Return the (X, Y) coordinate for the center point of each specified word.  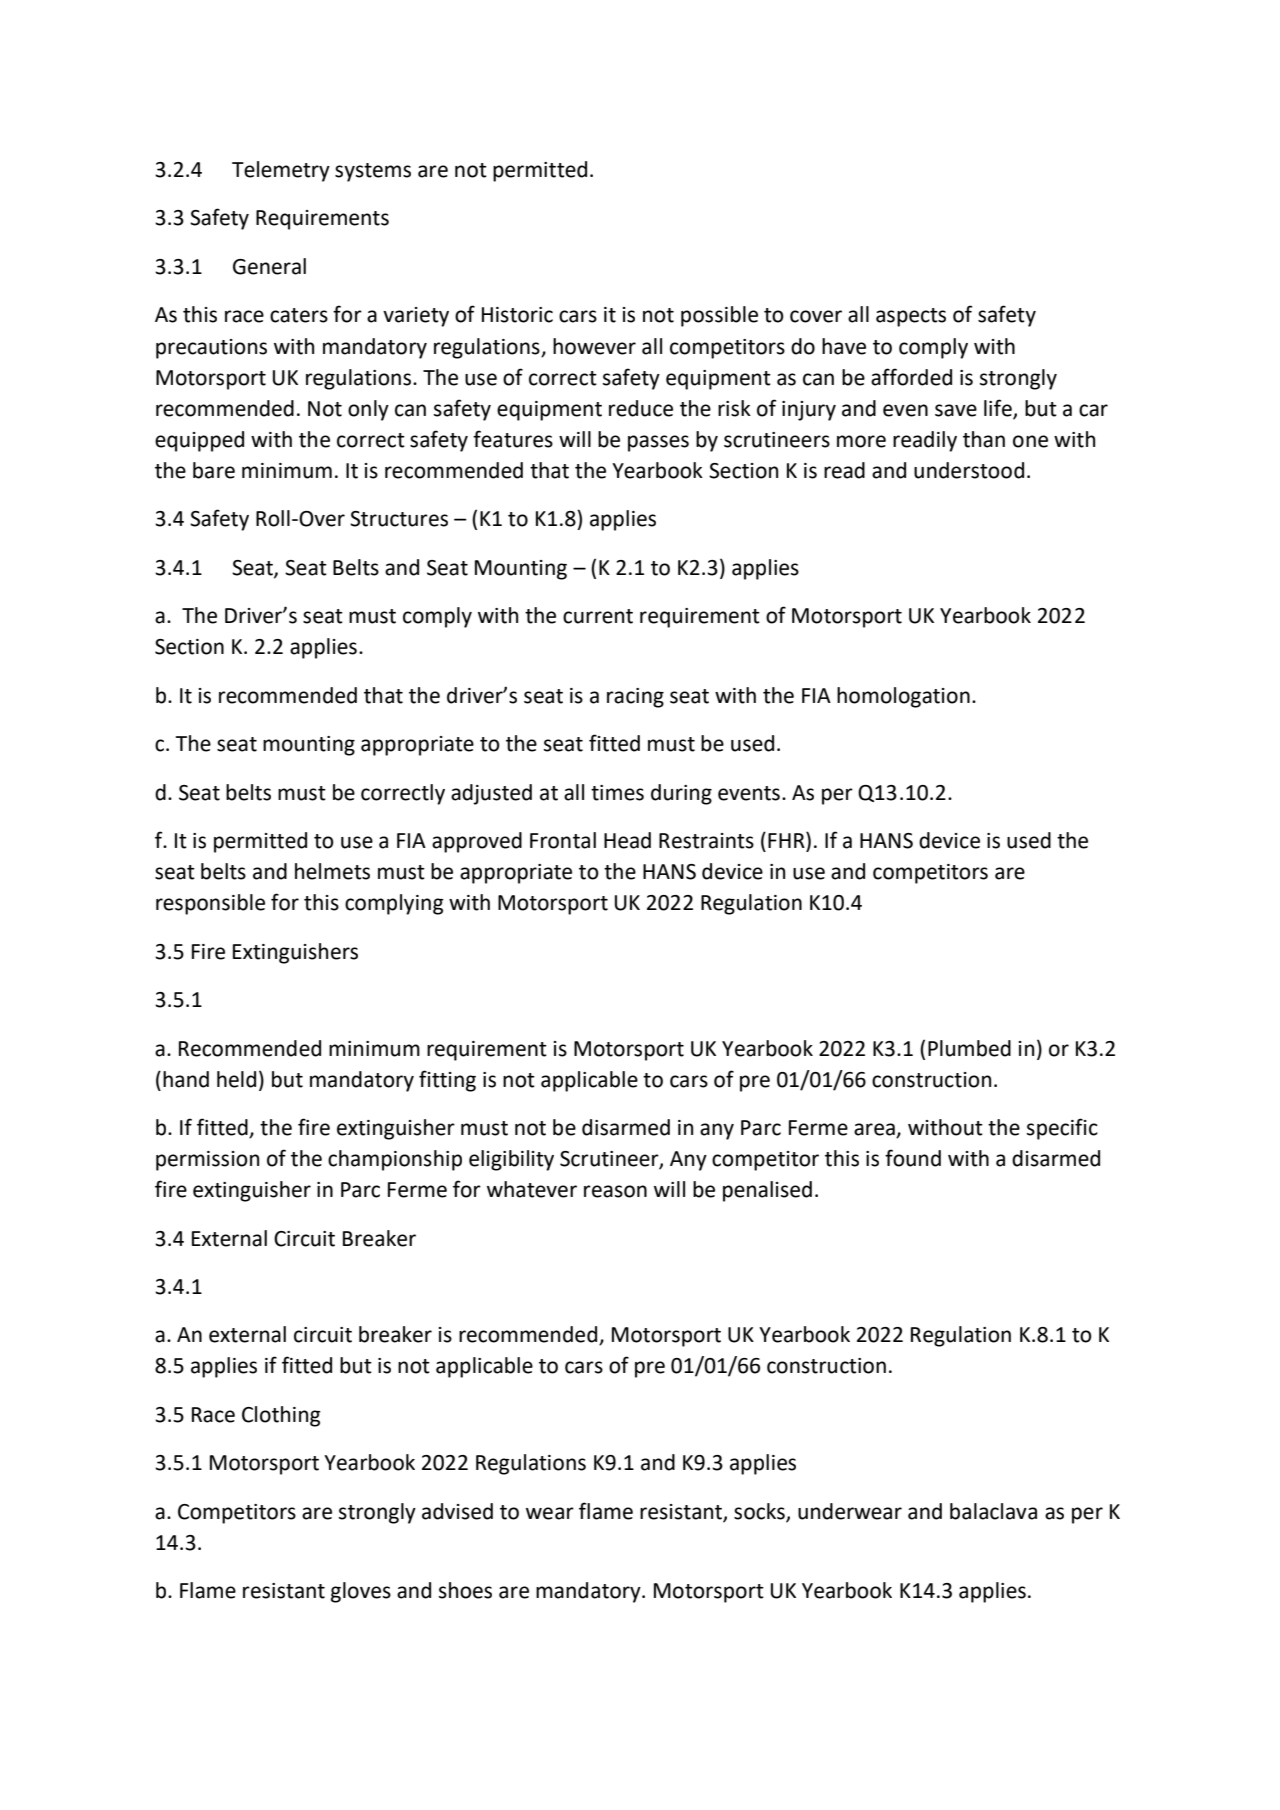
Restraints (706, 841)
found (913, 1158)
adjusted (491, 794)
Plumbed (969, 1048)
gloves (361, 1592)
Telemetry (281, 171)
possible (719, 316)
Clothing (281, 1416)
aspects (911, 317)
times (617, 793)
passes (658, 443)
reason (615, 1191)
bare (214, 470)
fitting (447, 1081)
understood (969, 470)
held (236, 1079)
